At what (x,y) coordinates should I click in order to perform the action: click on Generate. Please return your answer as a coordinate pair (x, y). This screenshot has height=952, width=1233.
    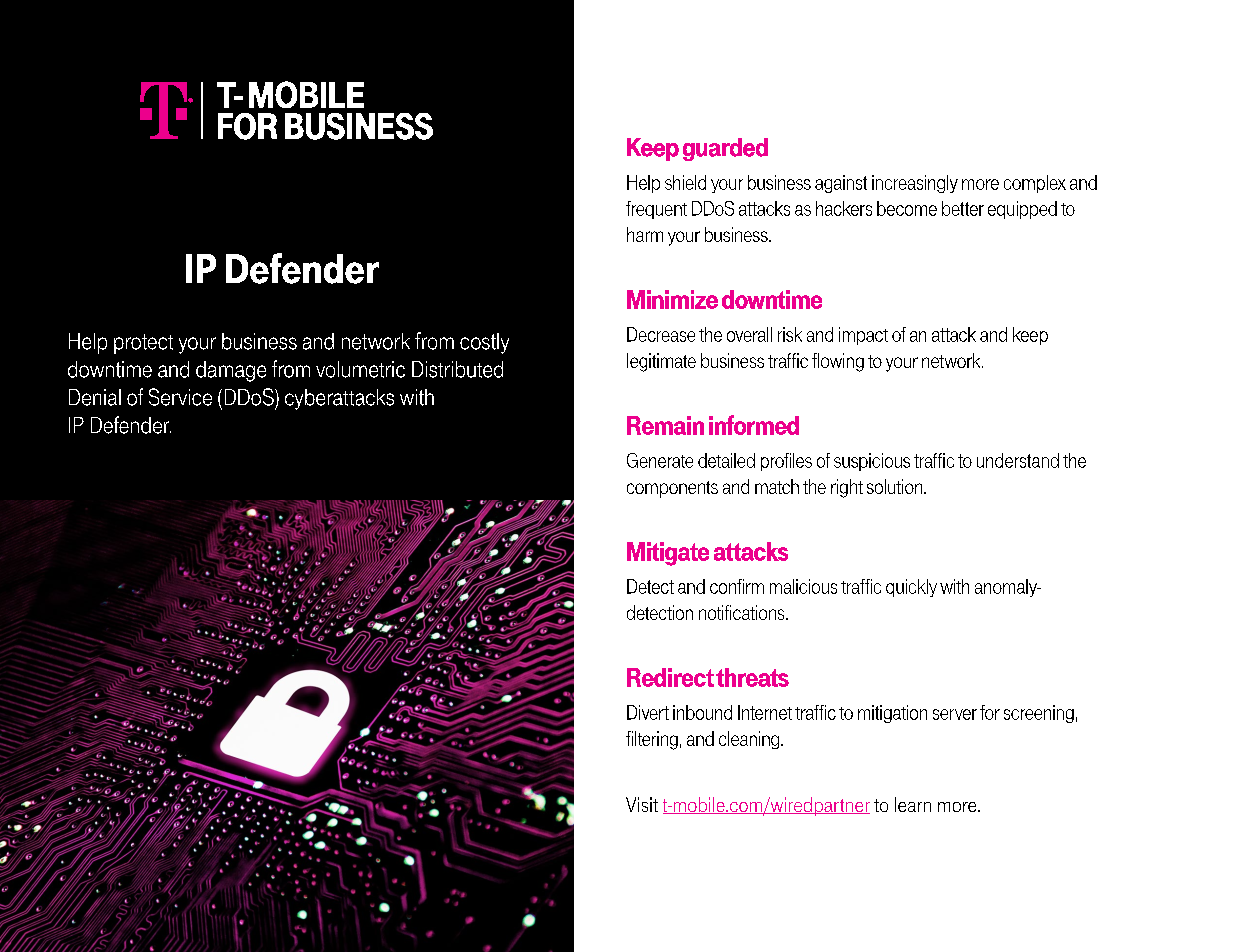
    Looking at the image, I should click on (660, 460).
